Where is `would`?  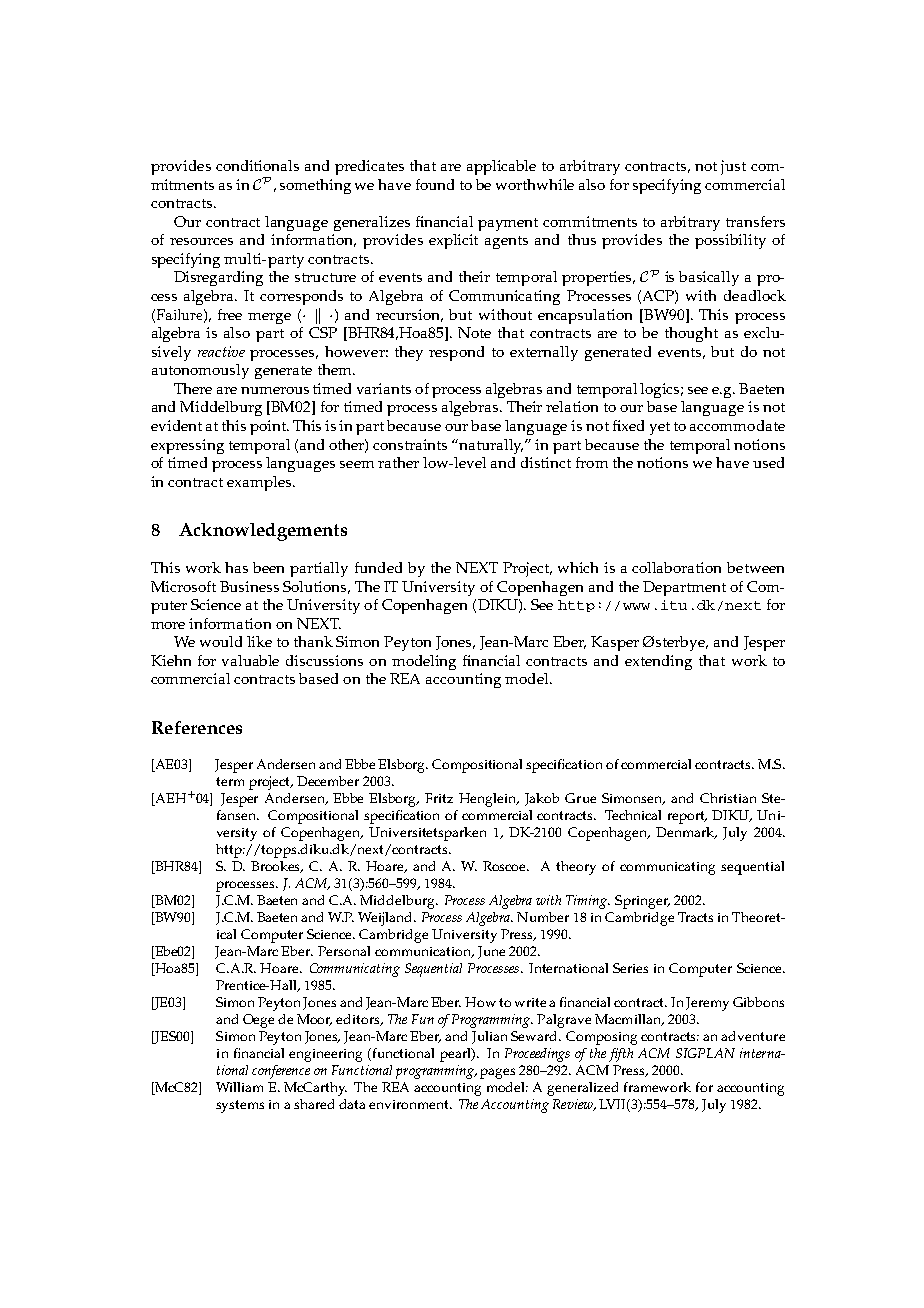 would is located at coordinates (221, 641).
